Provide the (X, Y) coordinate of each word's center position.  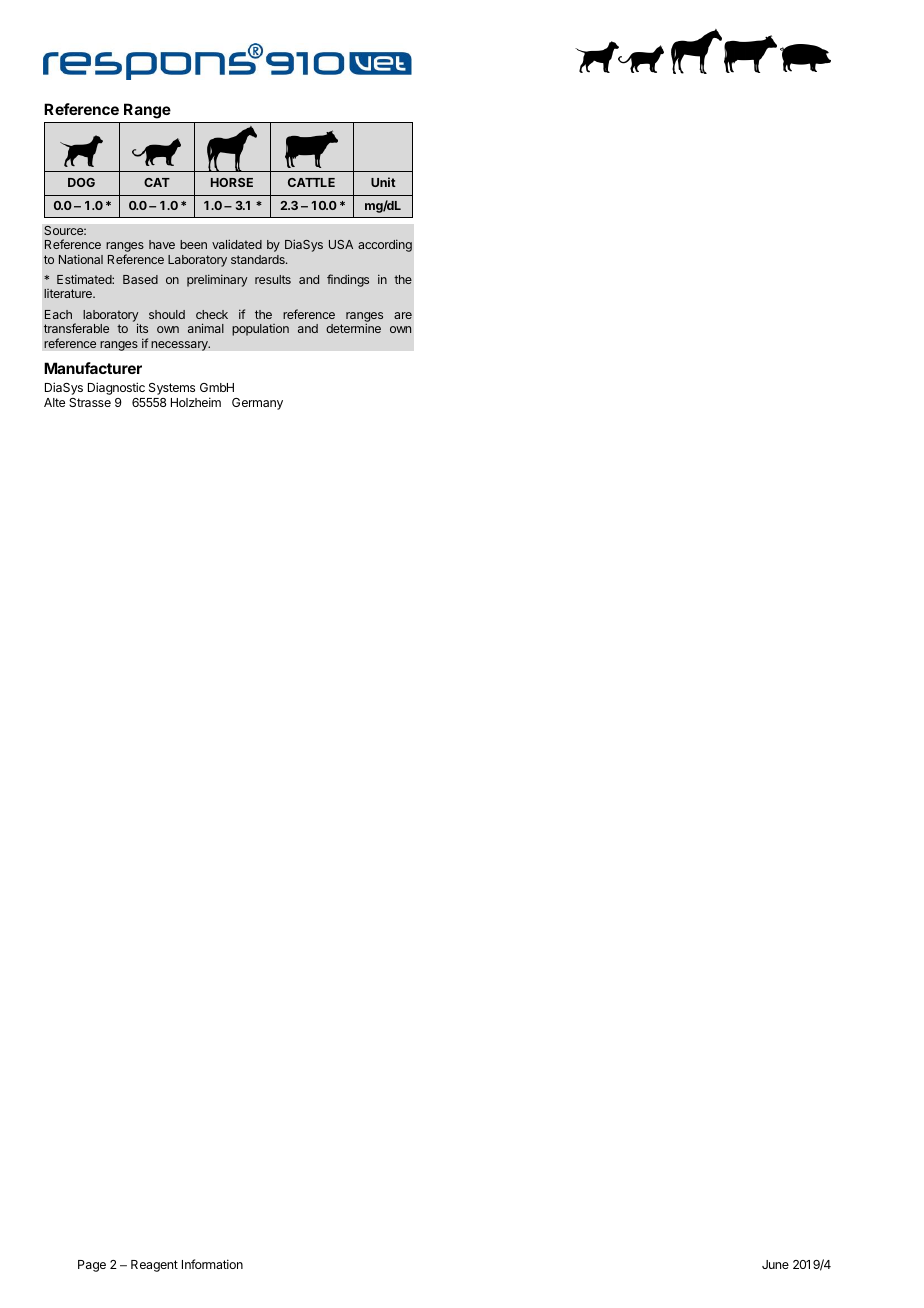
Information (212, 1264)
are (403, 315)
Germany (257, 404)
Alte (54, 402)
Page (92, 1266)
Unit (383, 182)
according (385, 245)
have (162, 244)
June (775, 1264)
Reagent (154, 1266)
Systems (172, 389)
